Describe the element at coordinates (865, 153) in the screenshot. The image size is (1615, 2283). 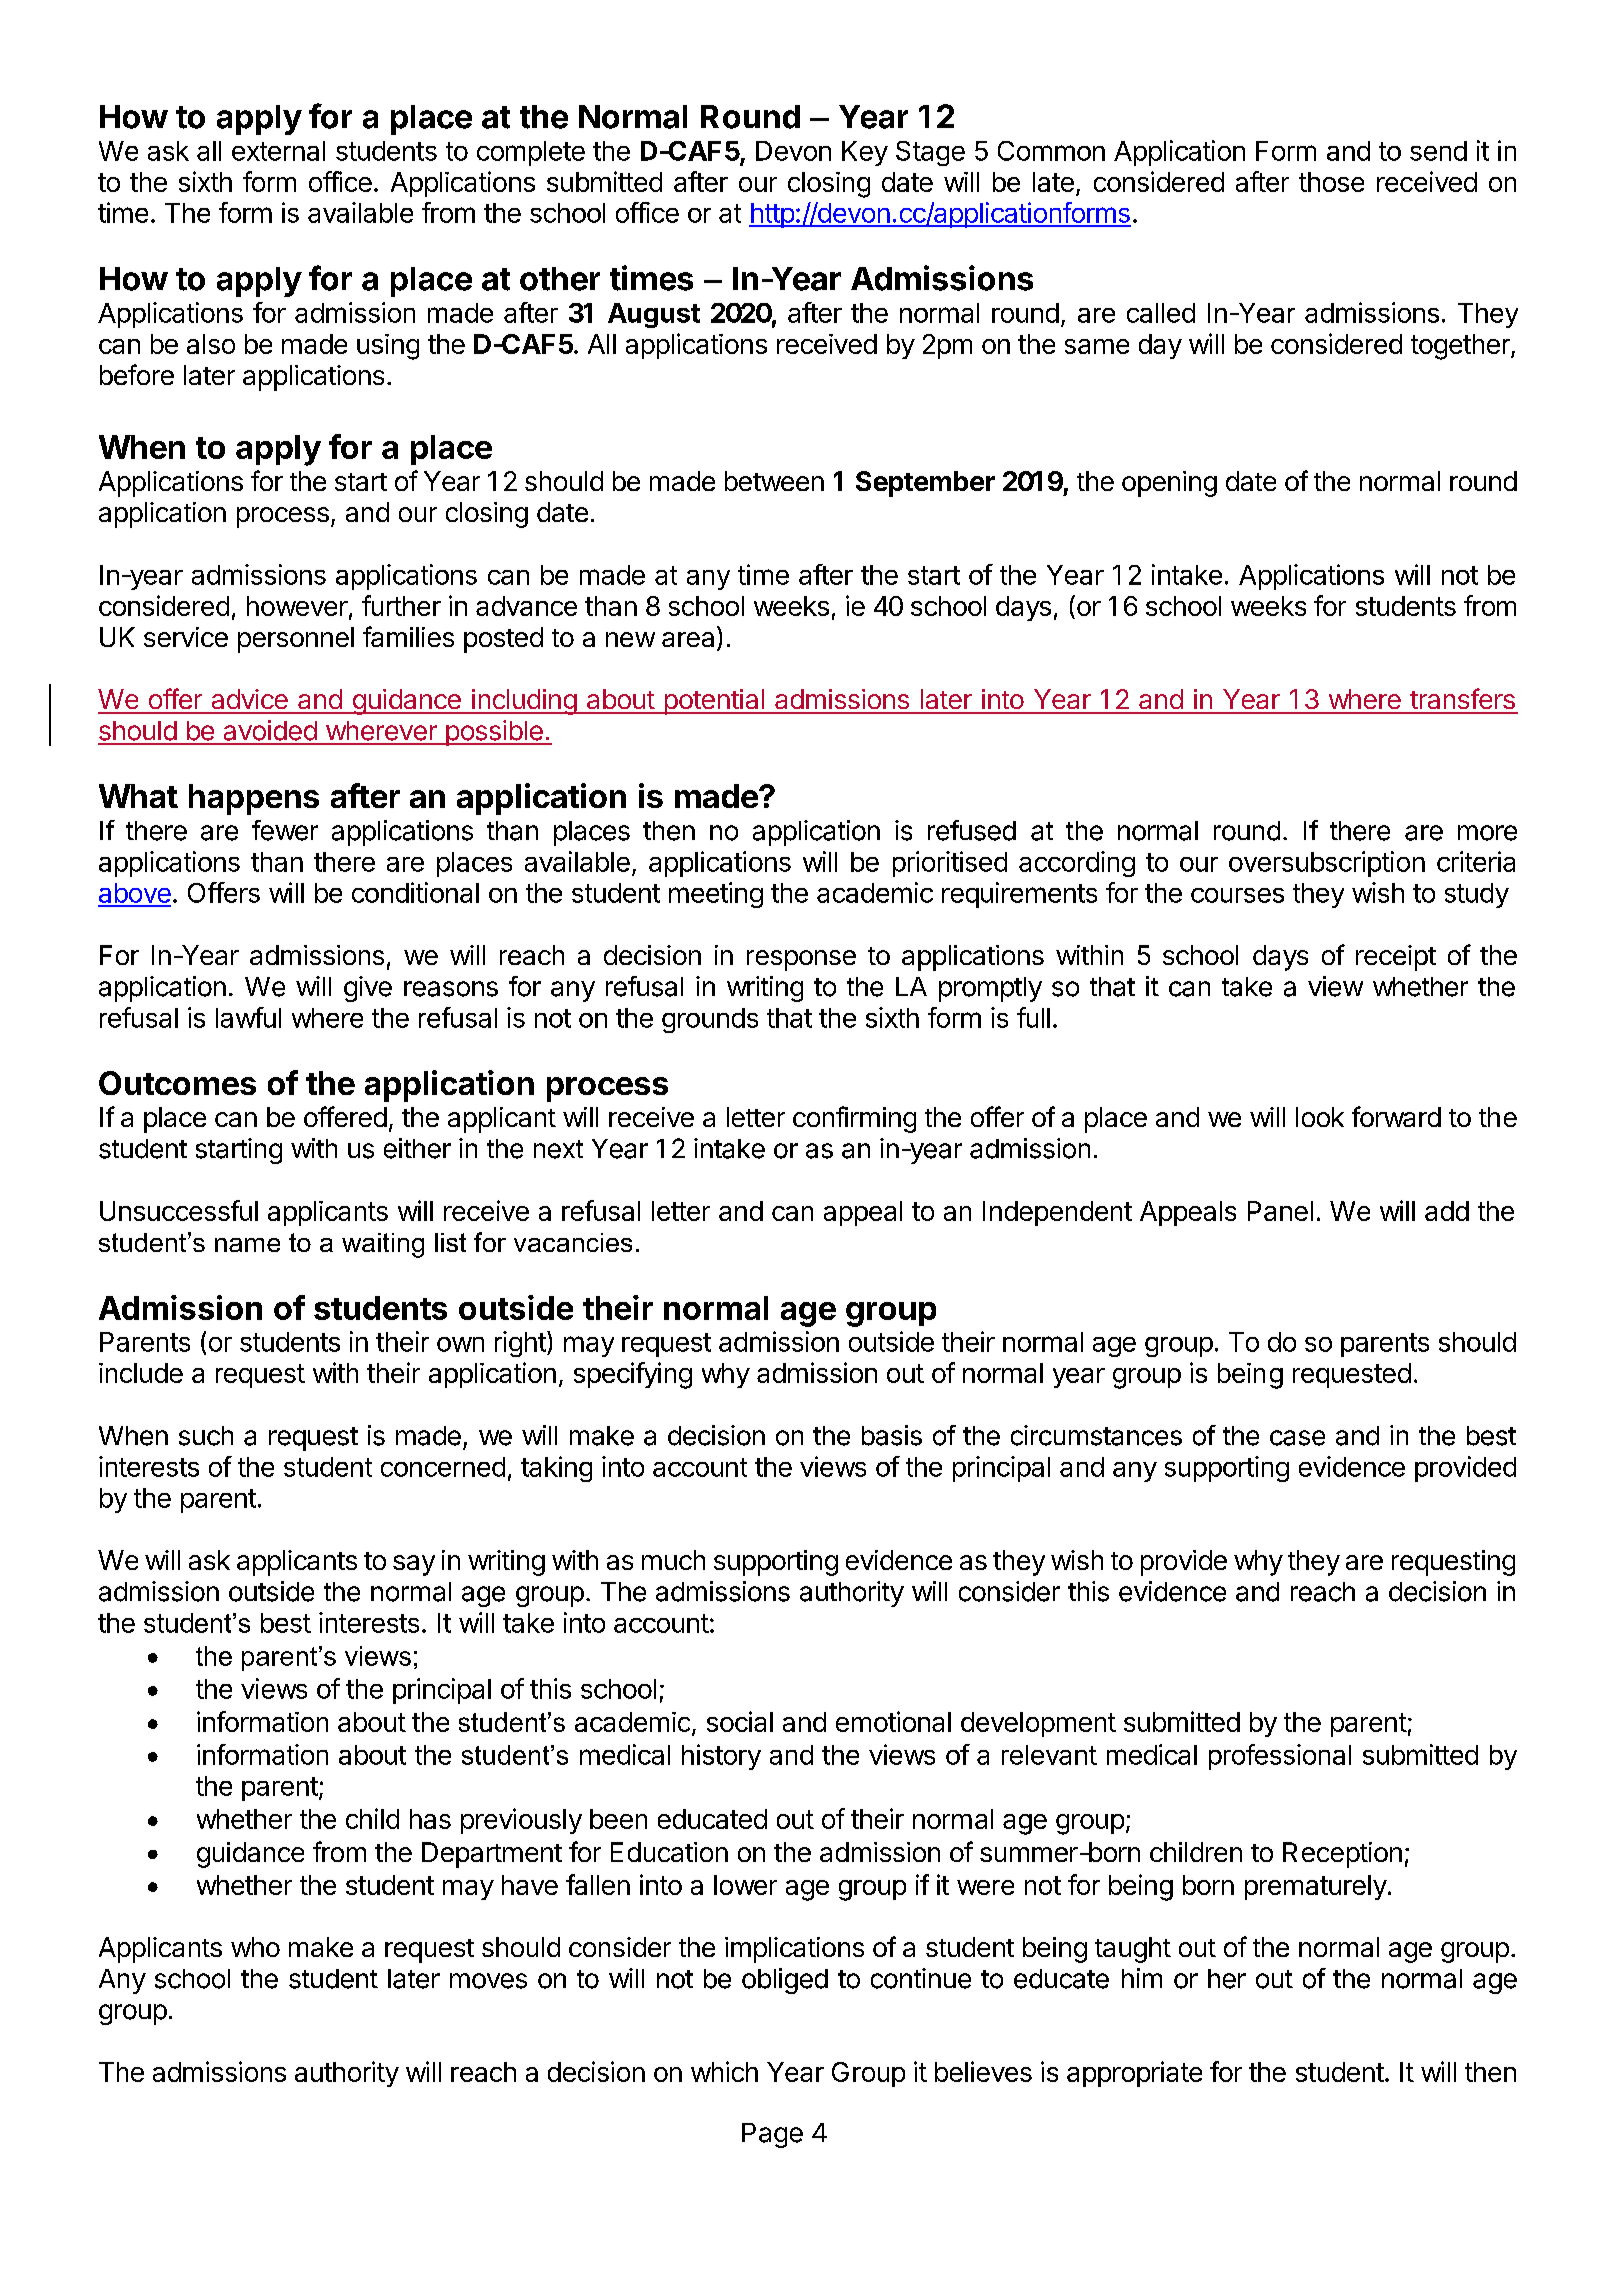
I see `Key` at that location.
